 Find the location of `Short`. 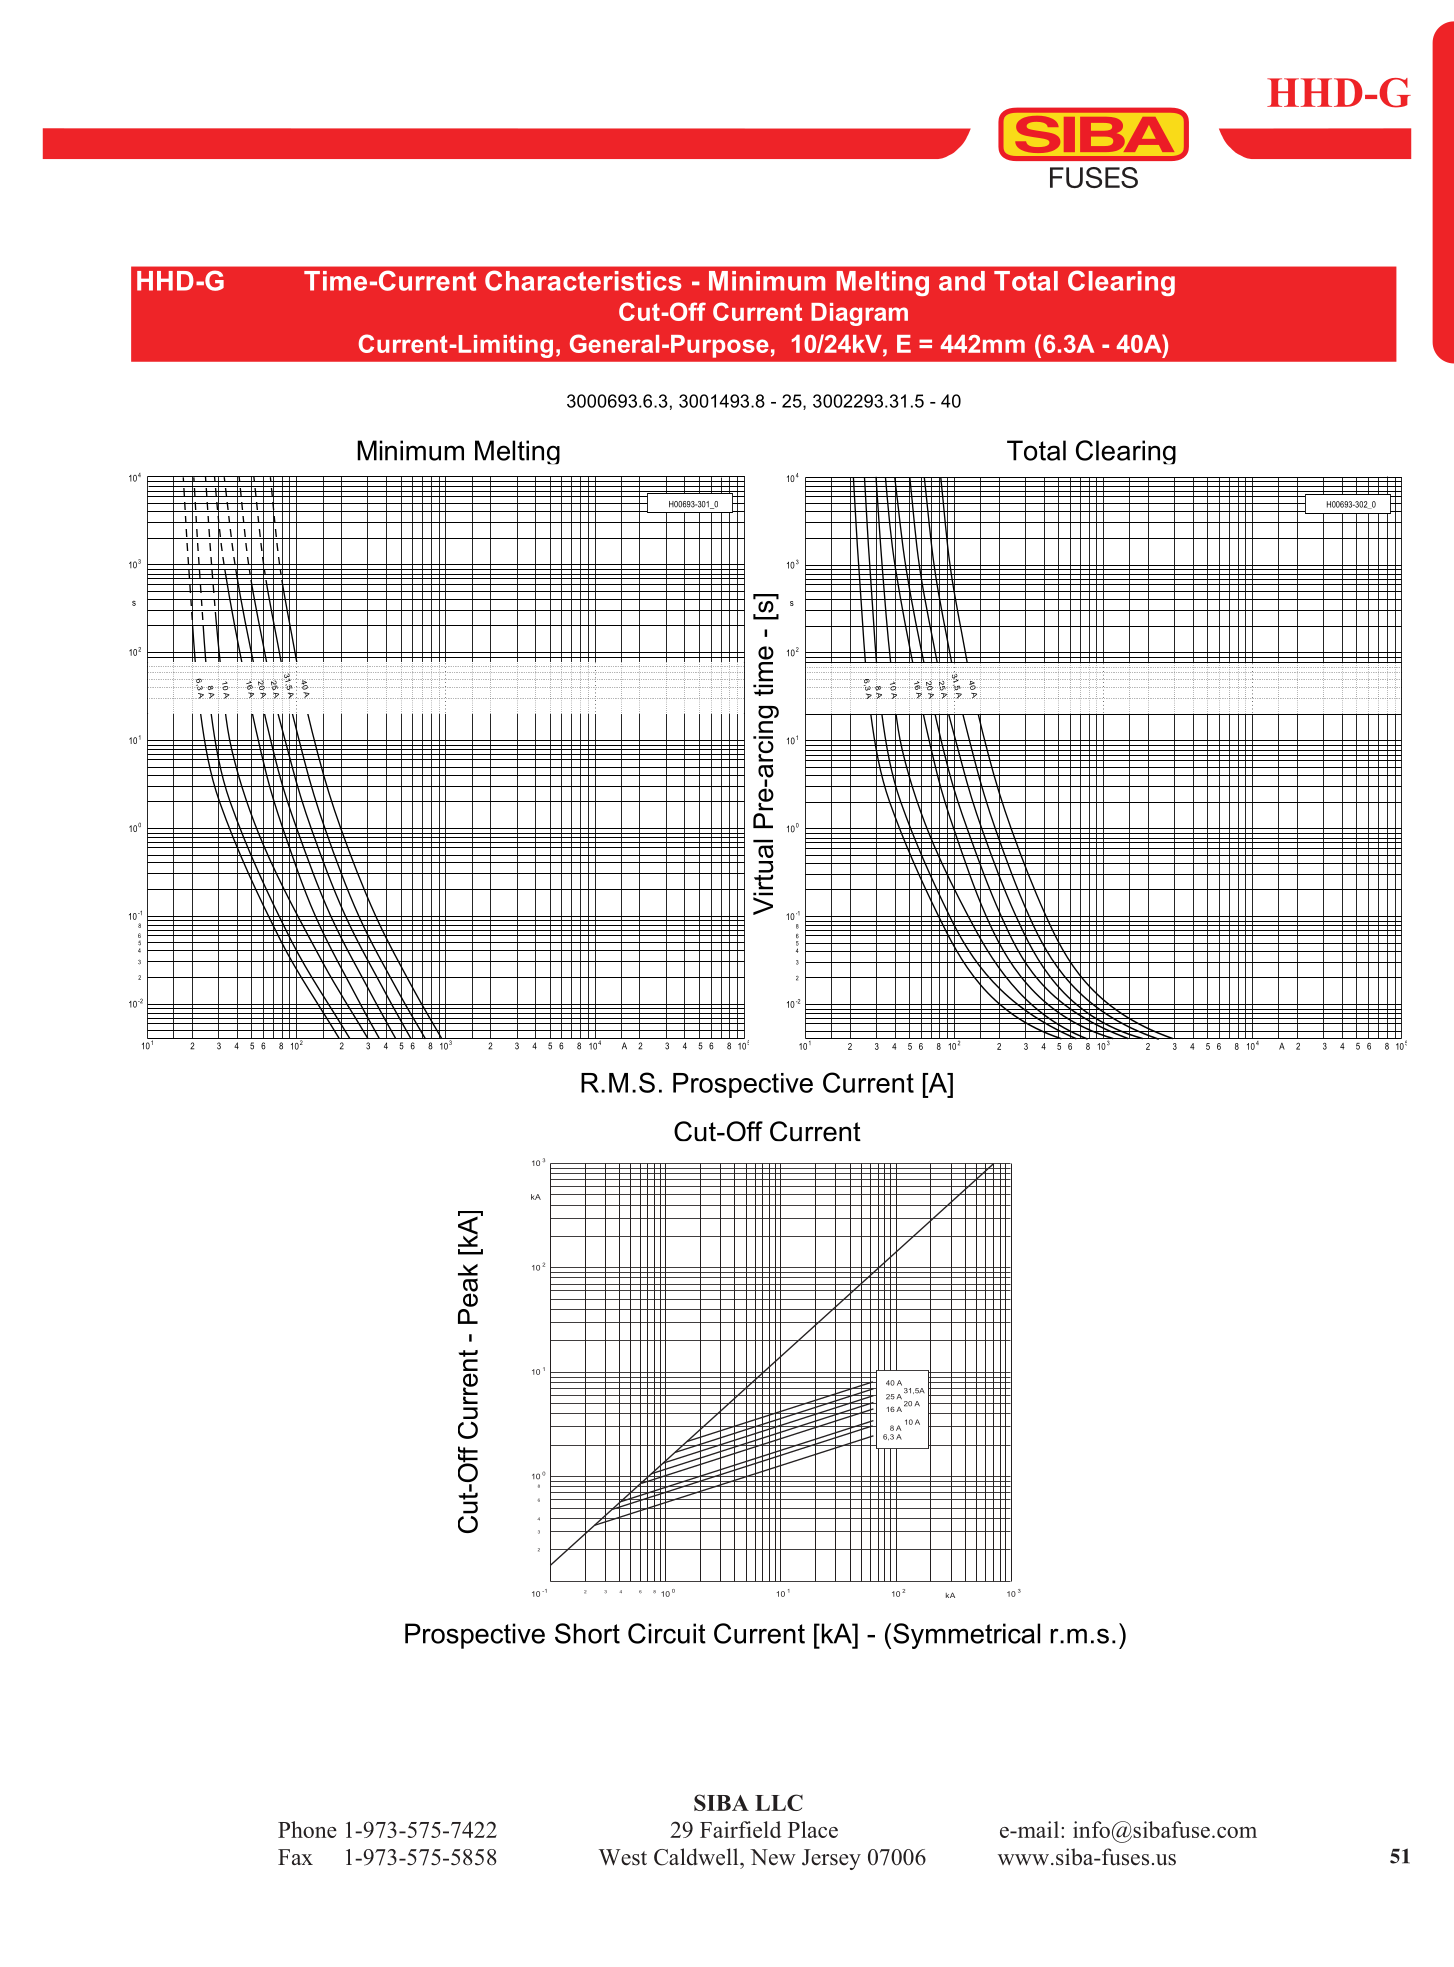

Short is located at coordinates (587, 1633).
